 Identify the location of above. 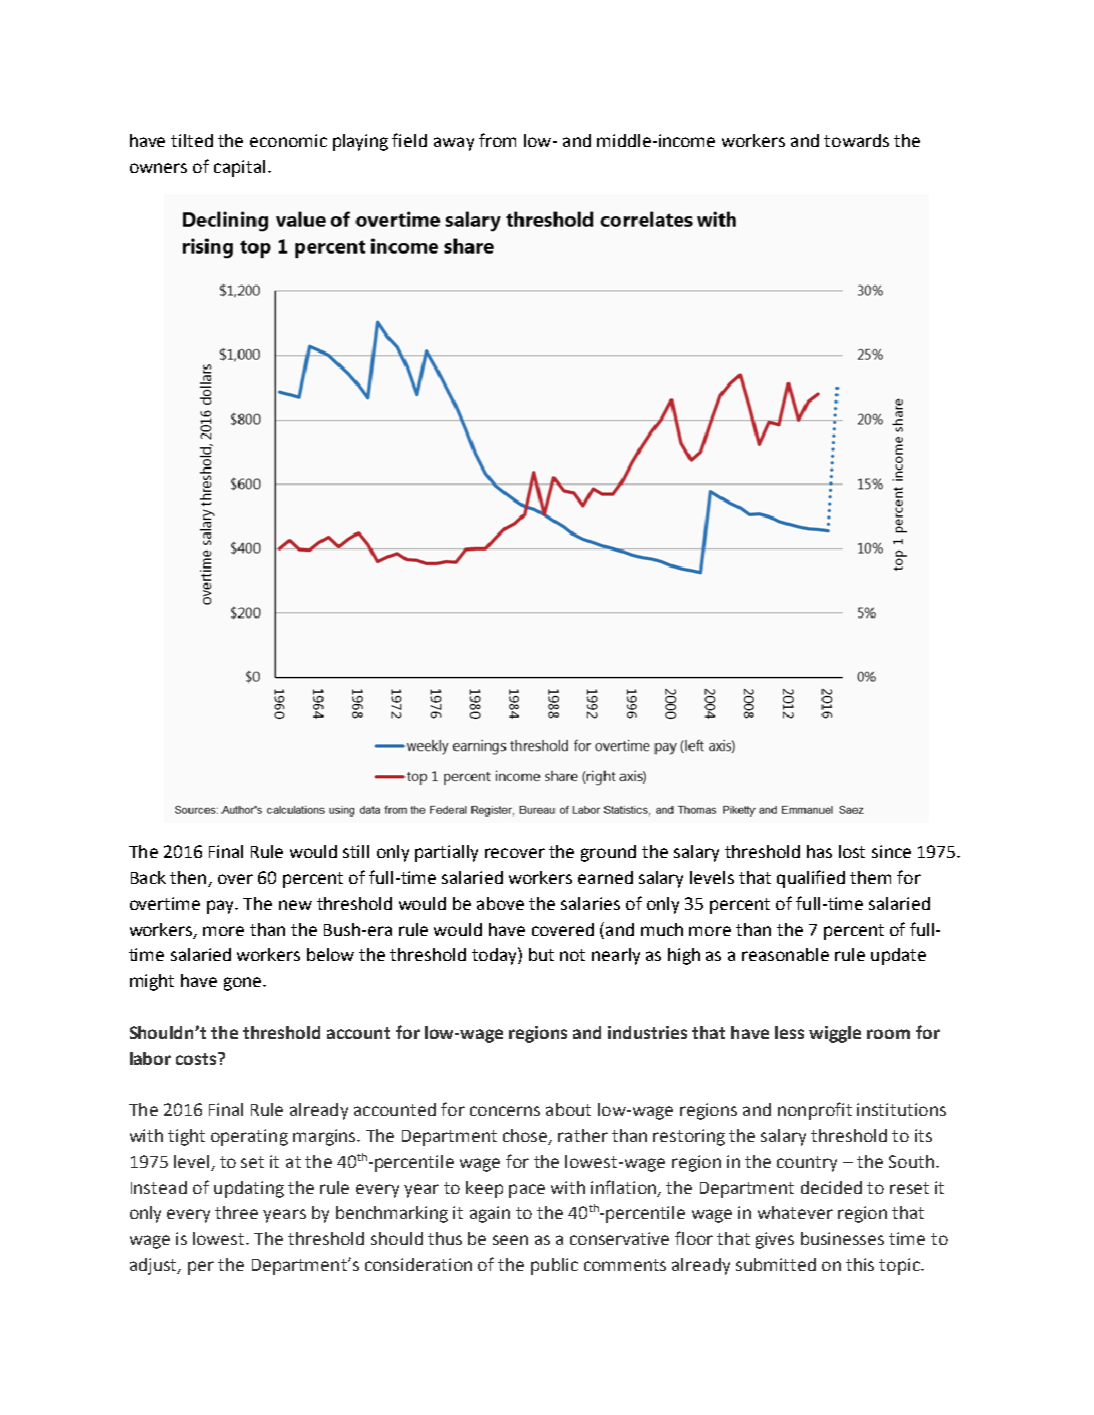
(500, 903).
